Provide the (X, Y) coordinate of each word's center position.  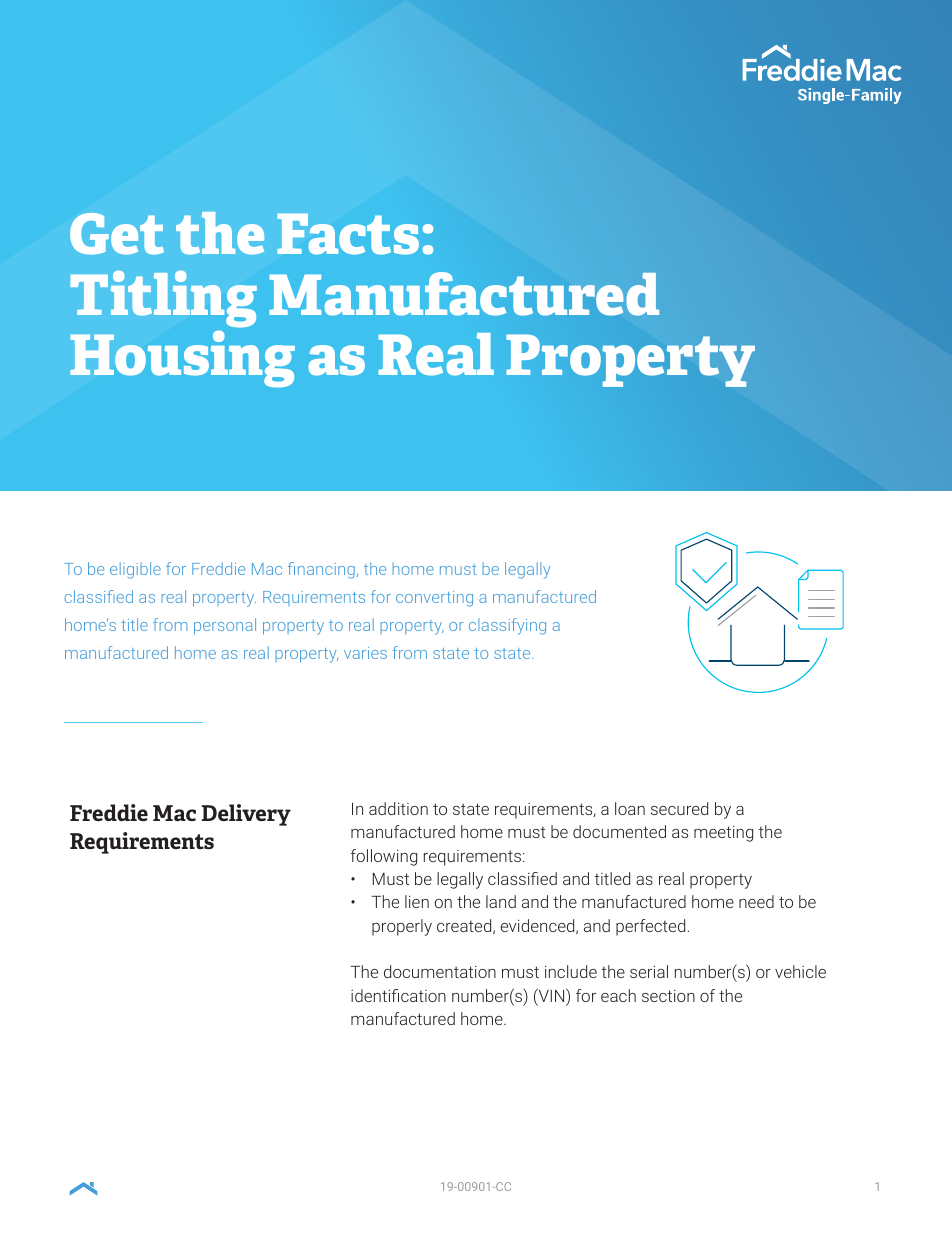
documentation (440, 971)
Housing (182, 359)
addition (398, 808)
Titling (164, 299)
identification (398, 995)
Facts (348, 234)
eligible (135, 570)
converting (434, 599)
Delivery (246, 815)
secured (679, 808)
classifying (507, 626)
